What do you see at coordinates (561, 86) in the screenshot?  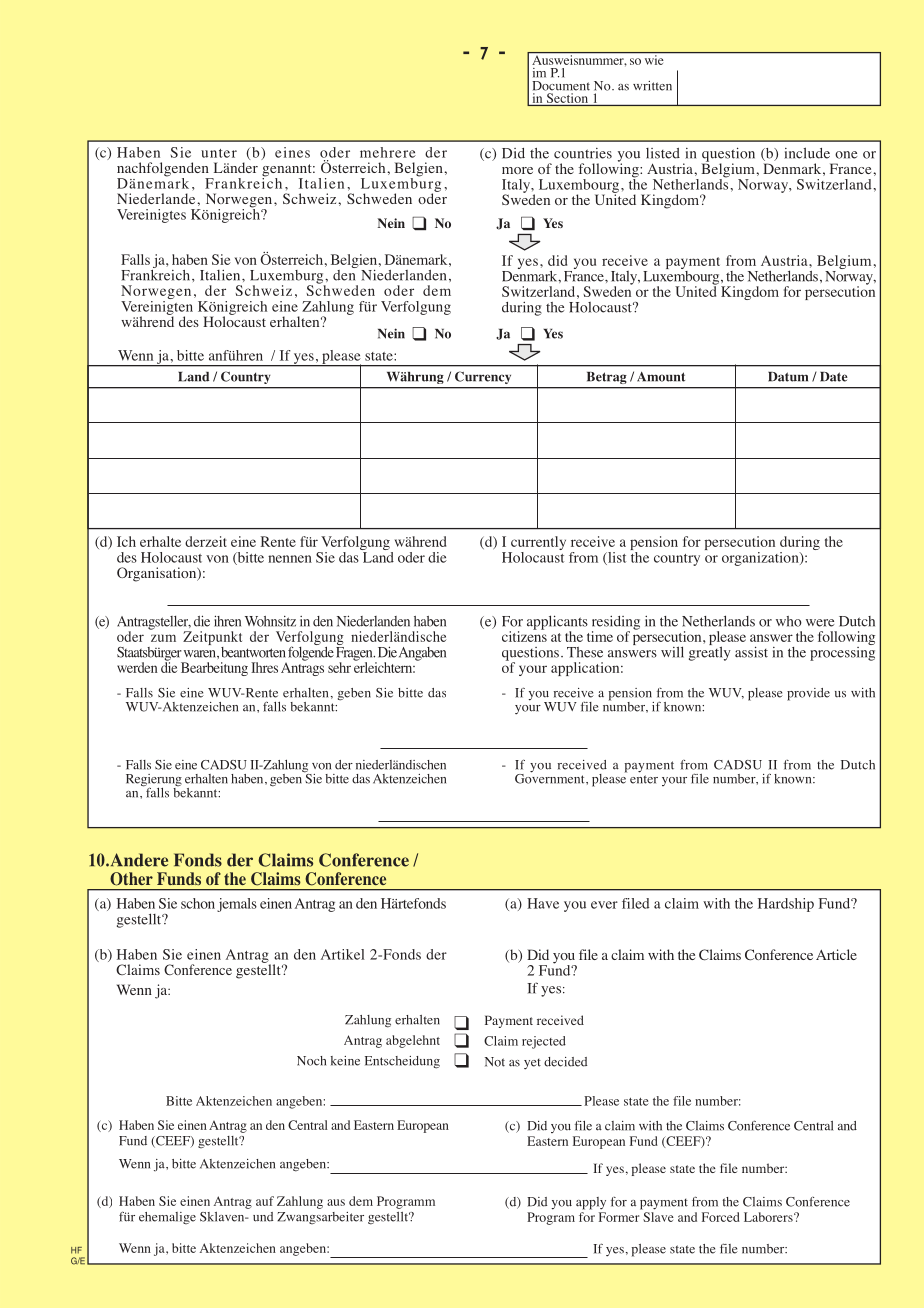 I see `Document` at bounding box center [561, 86].
